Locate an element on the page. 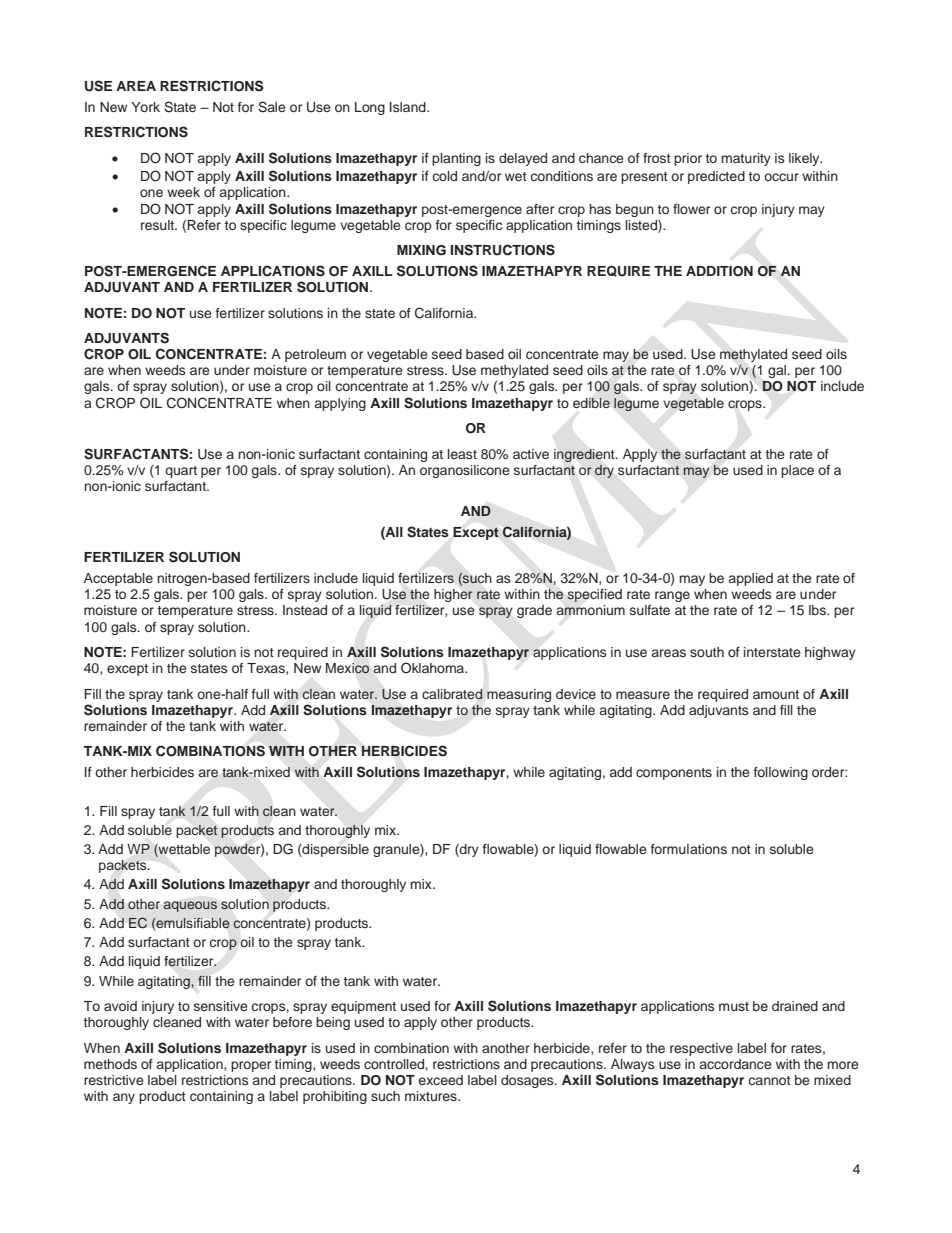 The height and width of the document is (1233, 952). Acceptable is located at coordinates (118, 579).
